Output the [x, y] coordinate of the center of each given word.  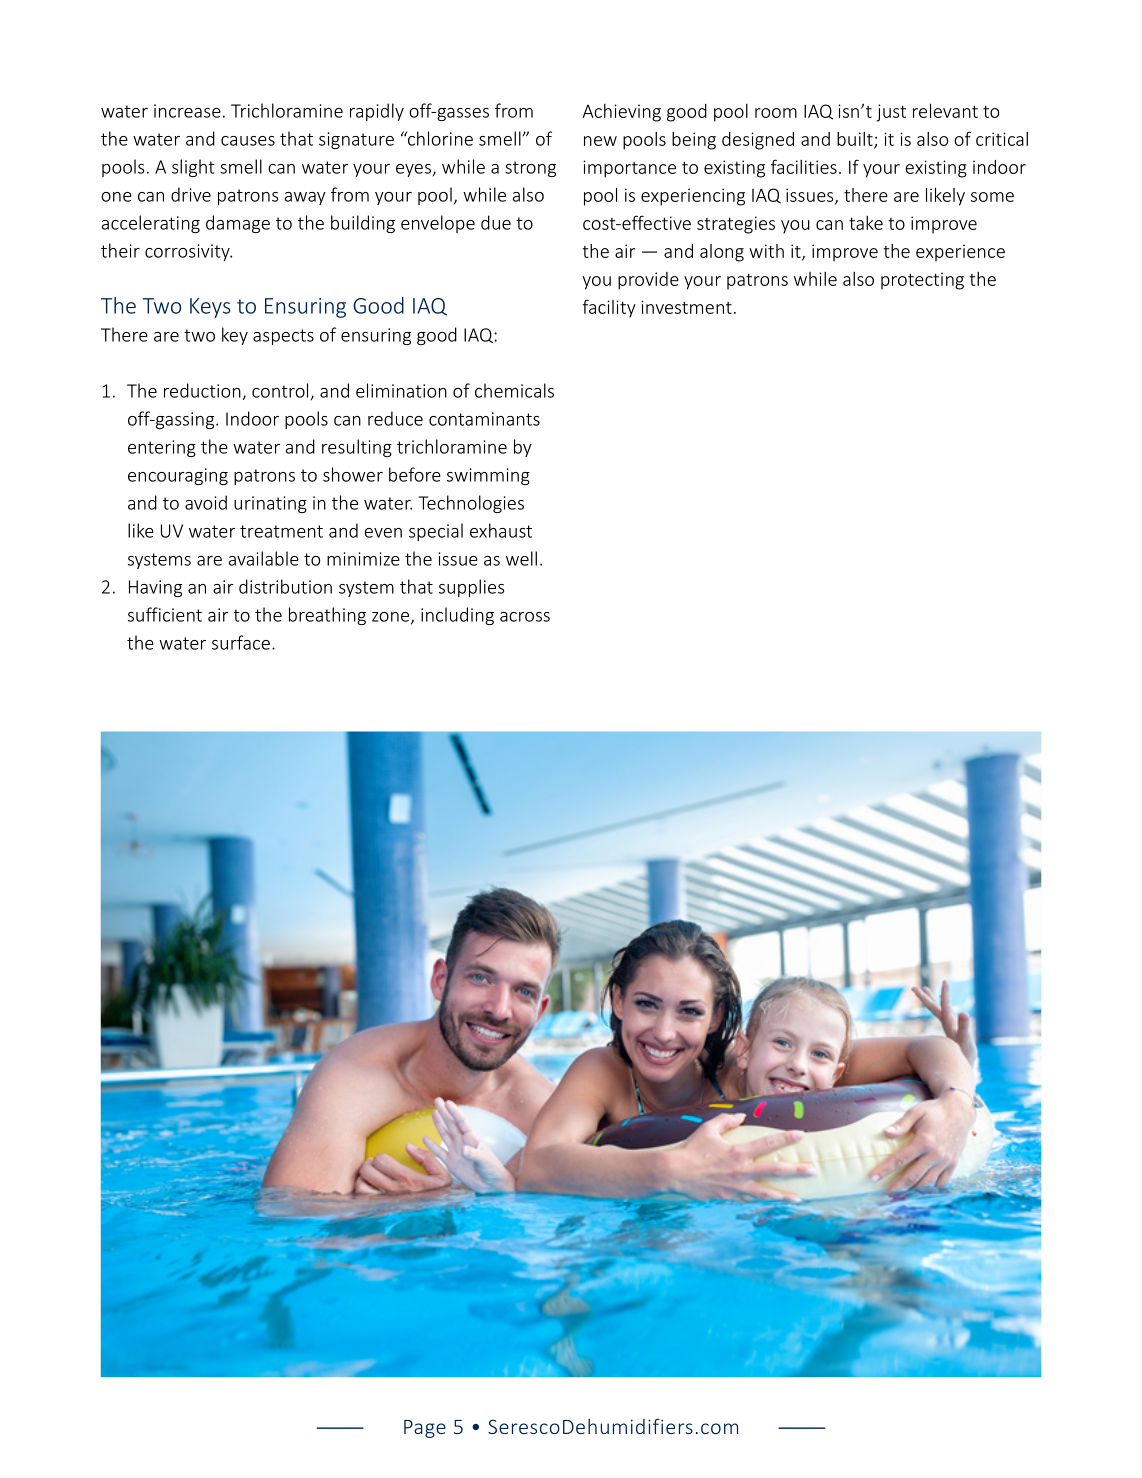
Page [425, 1429]
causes [248, 141]
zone [392, 618]
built [856, 140]
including [457, 616]
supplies [471, 588]
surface [241, 642]
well [521, 558]
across [525, 617]
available [264, 558]
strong [530, 169]
